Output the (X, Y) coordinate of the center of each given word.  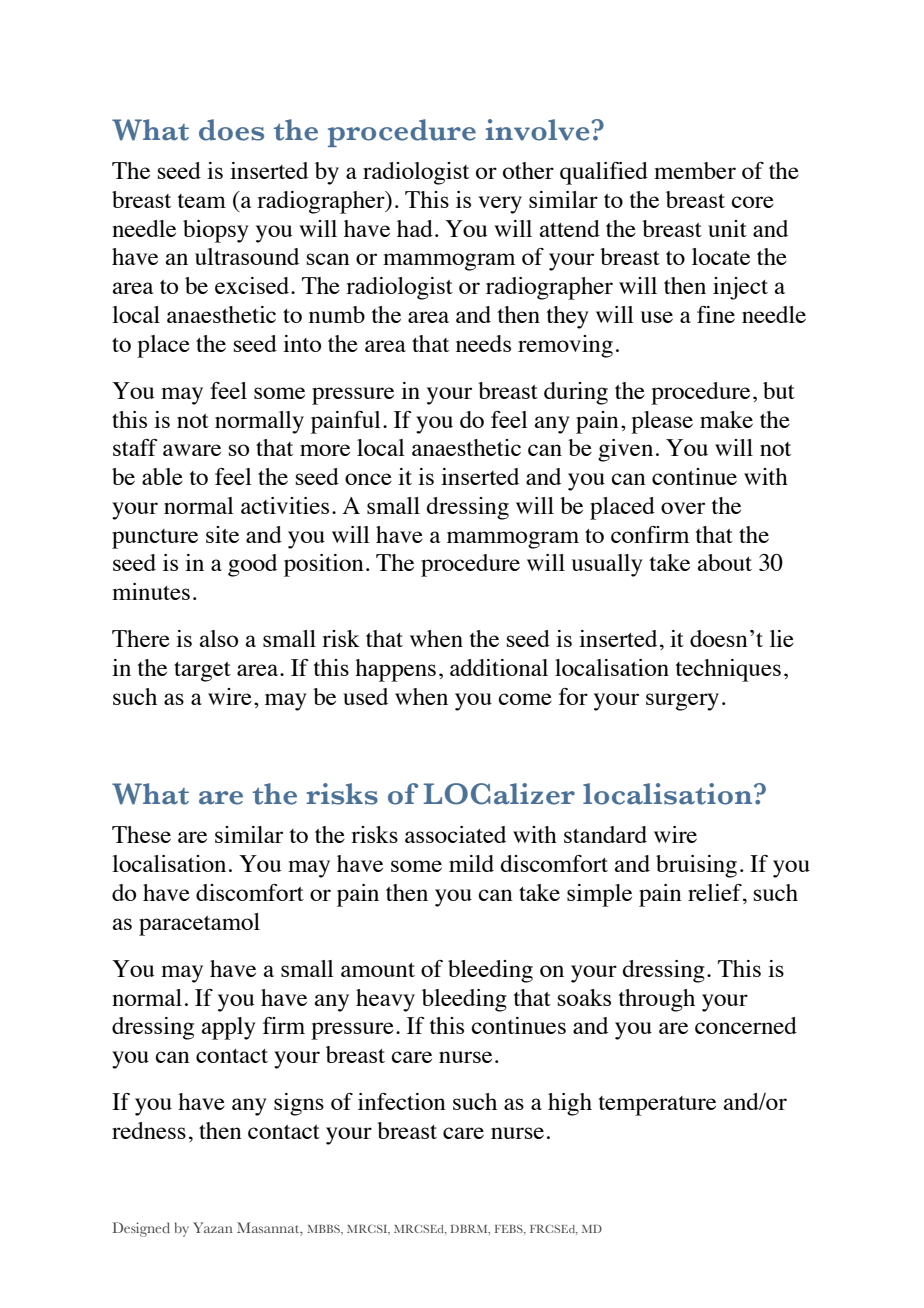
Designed (141, 1229)
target (202, 672)
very (500, 205)
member (695, 170)
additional (499, 667)
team (202, 201)
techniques (728, 670)
